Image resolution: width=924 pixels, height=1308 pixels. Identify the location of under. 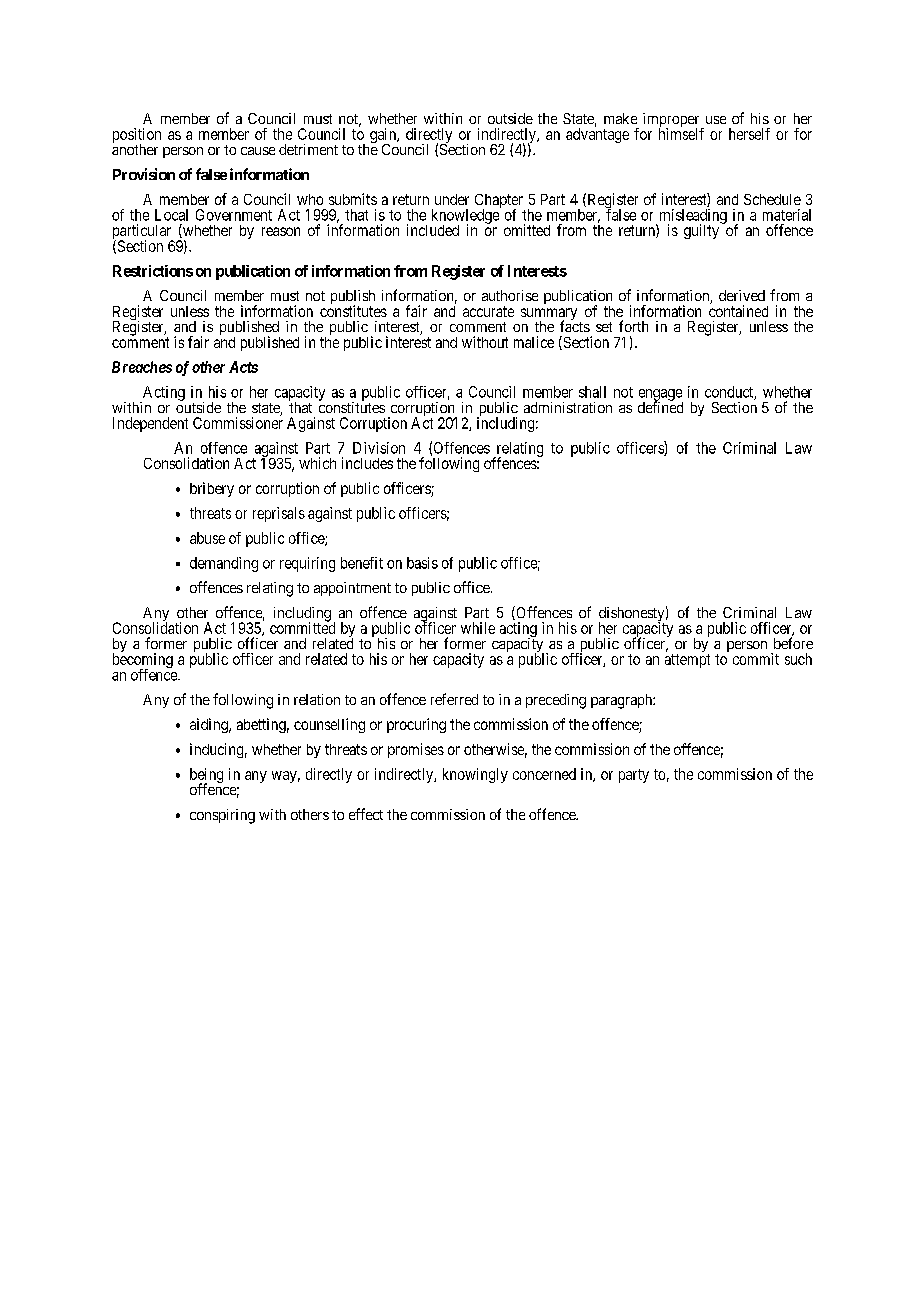
(452, 199).
